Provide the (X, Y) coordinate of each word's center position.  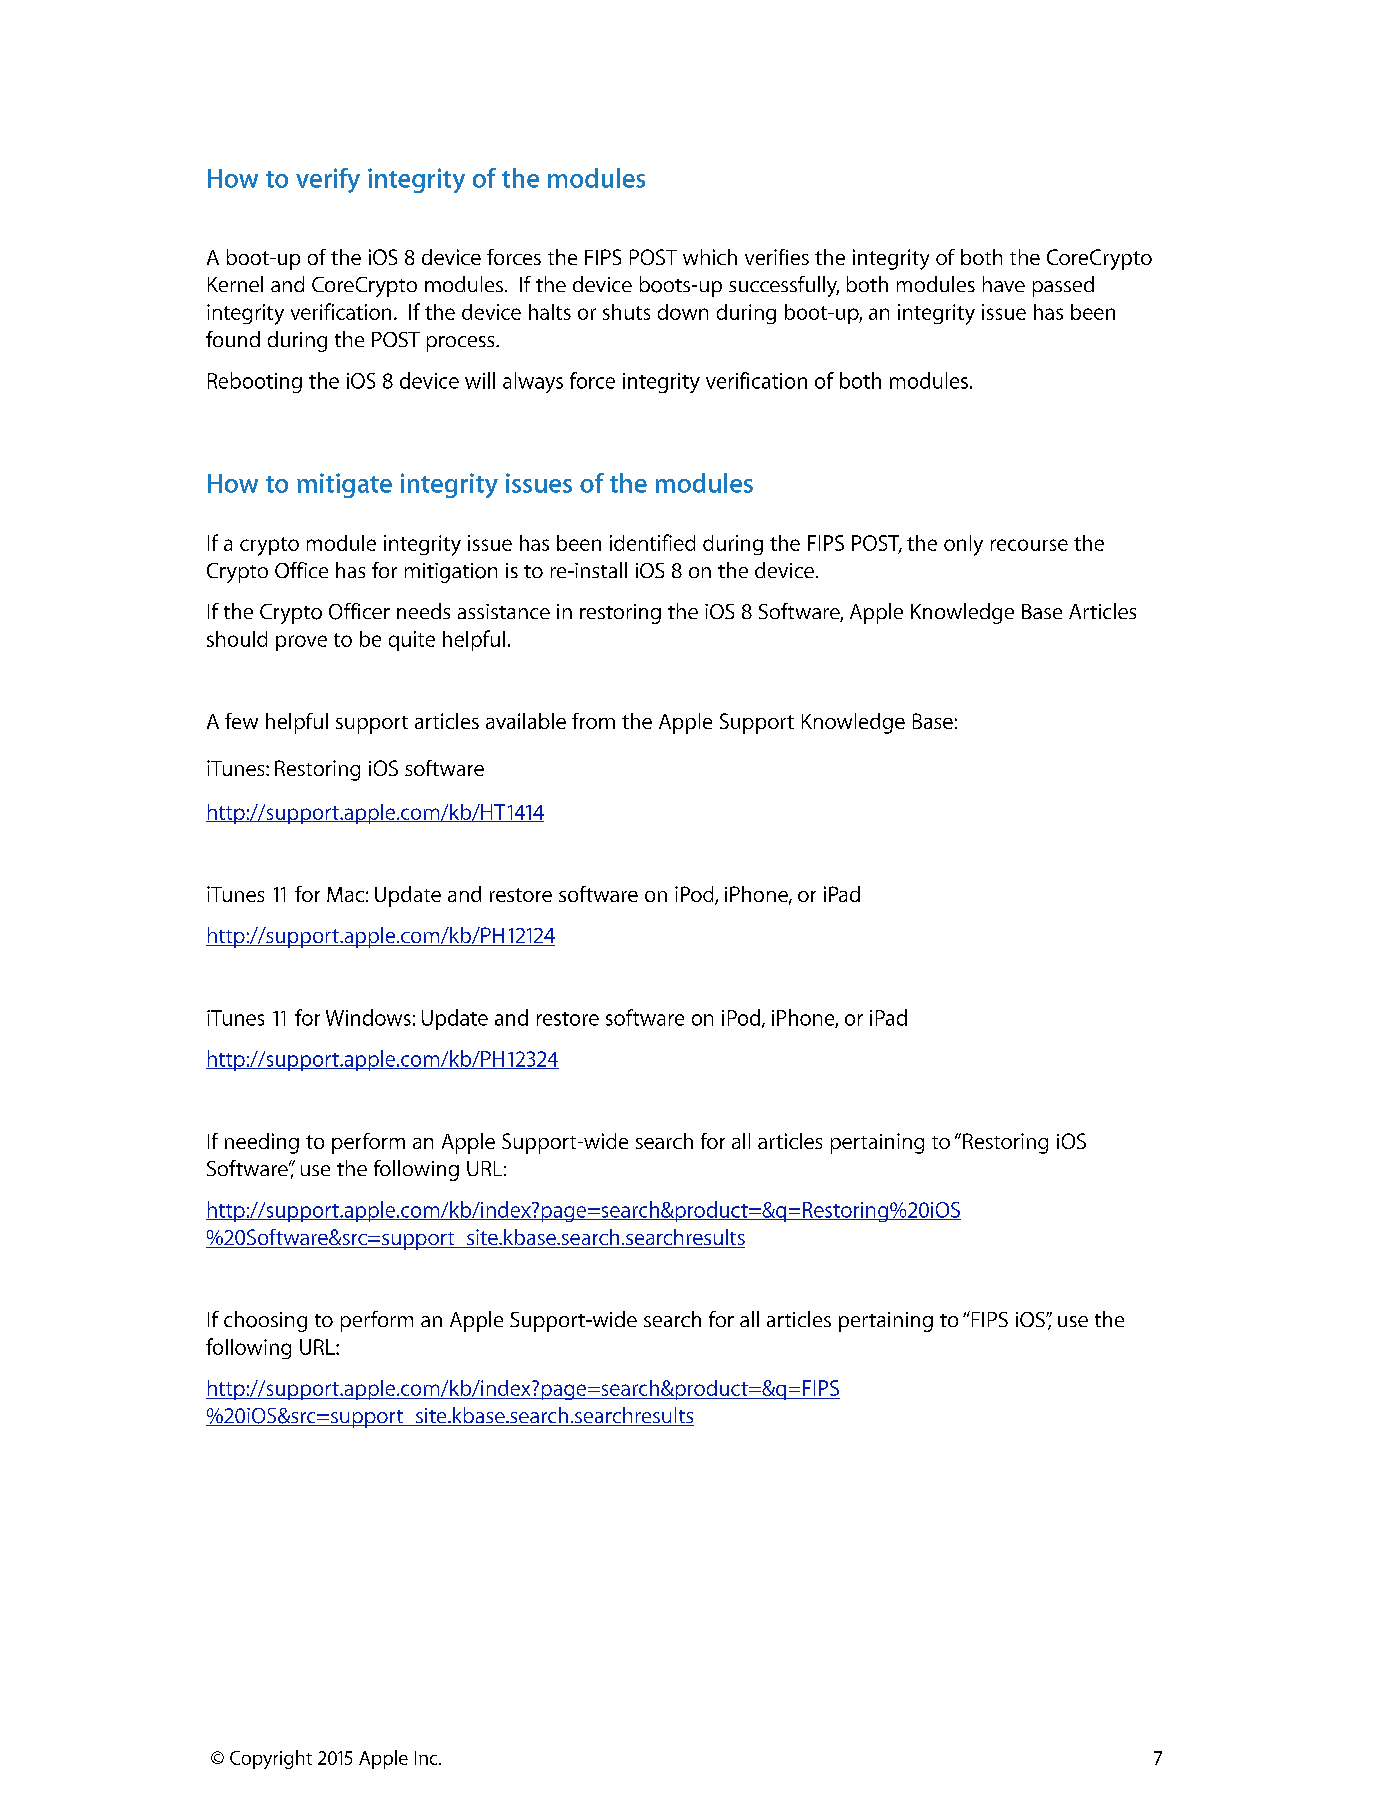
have (1004, 284)
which (710, 257)
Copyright (271, 1759)
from (593, 721)
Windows (368, 1017)
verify (328, 180)
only (963, 545)
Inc (427, 1758)
